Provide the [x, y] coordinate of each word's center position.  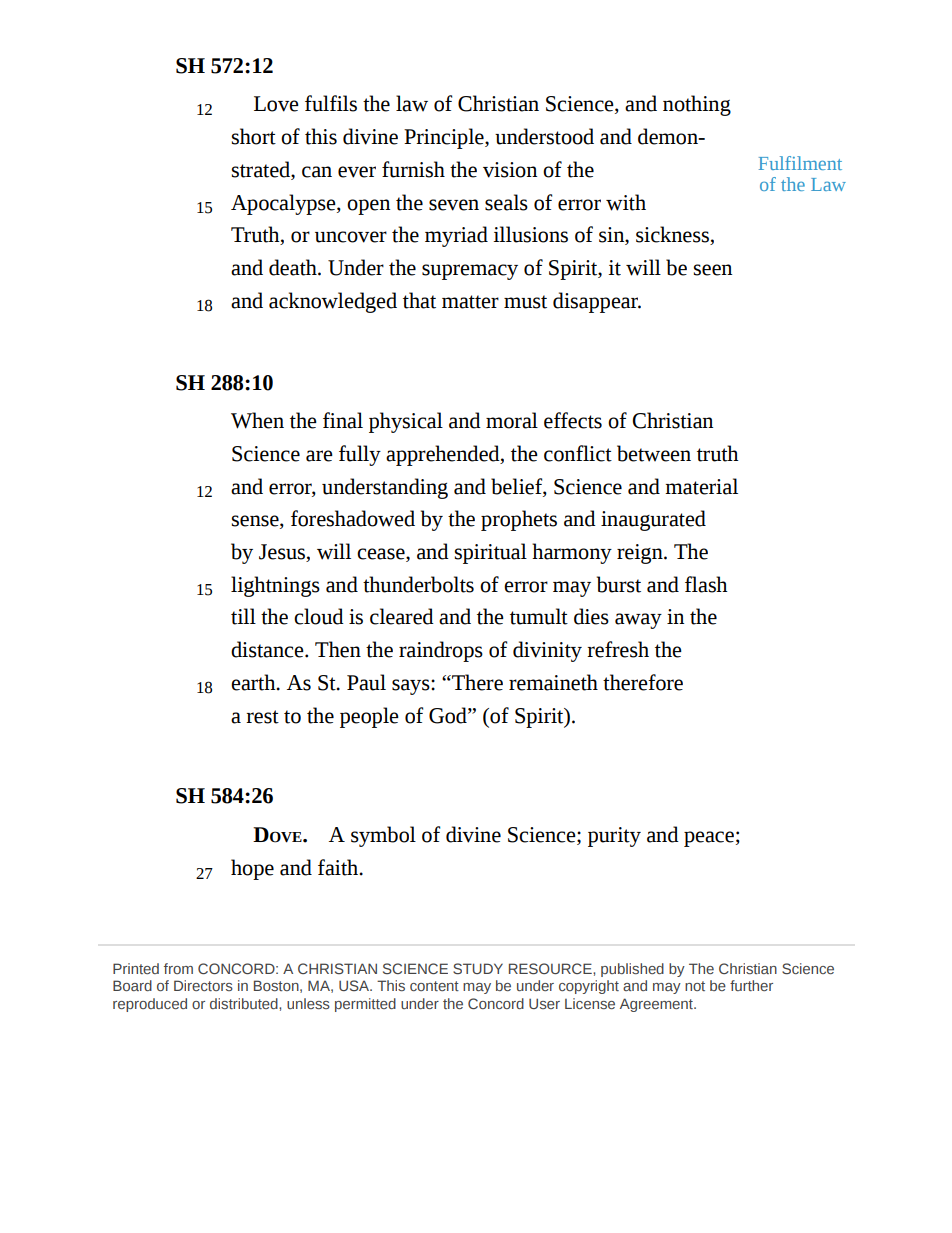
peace [709, 839]
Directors [203, 985]
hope [252, 869]
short [254, 136]
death [294, 267]
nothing [697, 105]
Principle [445, 138]
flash [706, 584]
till [243, 616]
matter [470, 302]
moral [512, 420]
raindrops [441, 651]
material [701, 486]
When [257, 420]
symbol [383, 836]
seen [713, 270]
